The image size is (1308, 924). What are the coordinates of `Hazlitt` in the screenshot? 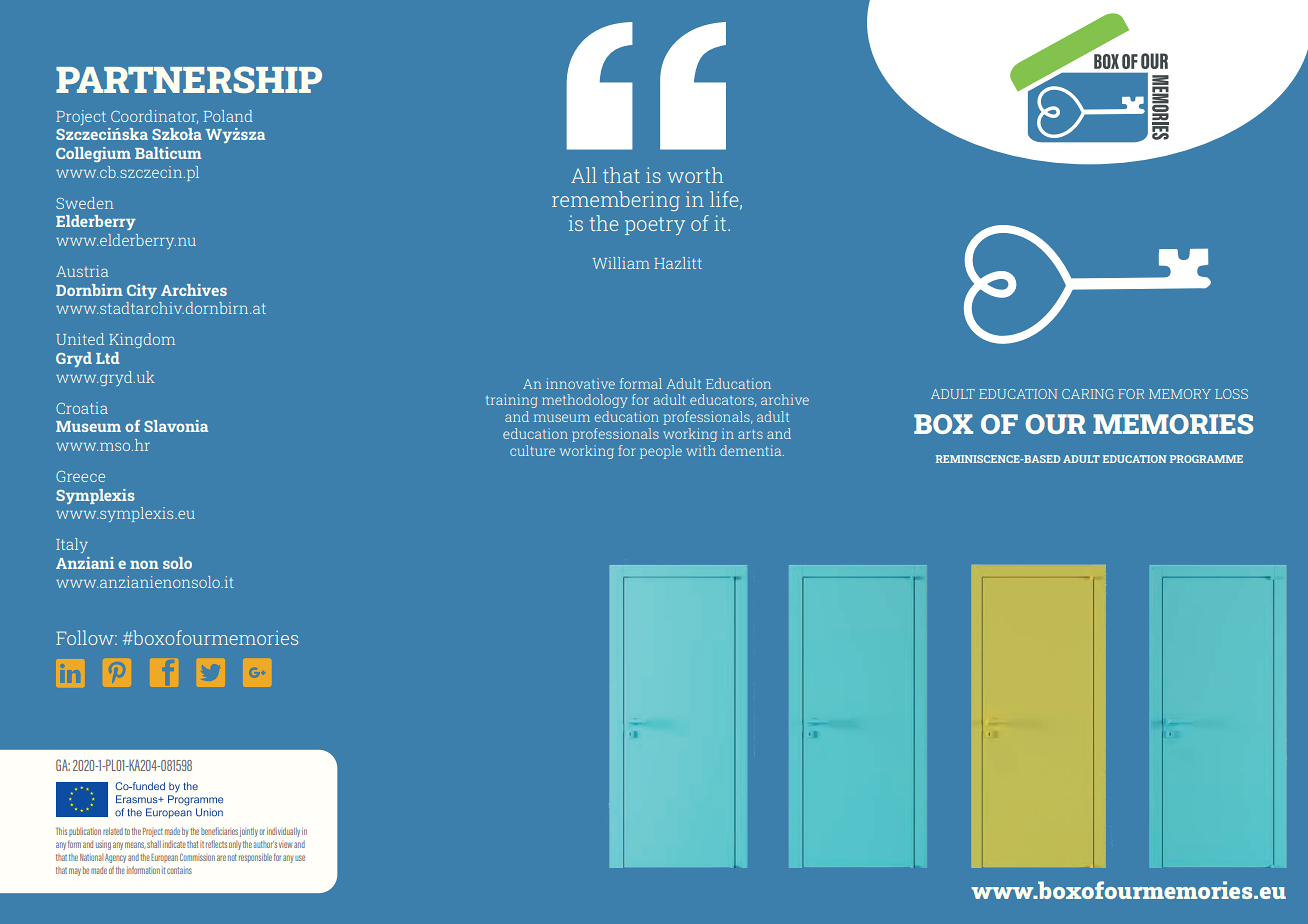 It's located at (678, 263).
